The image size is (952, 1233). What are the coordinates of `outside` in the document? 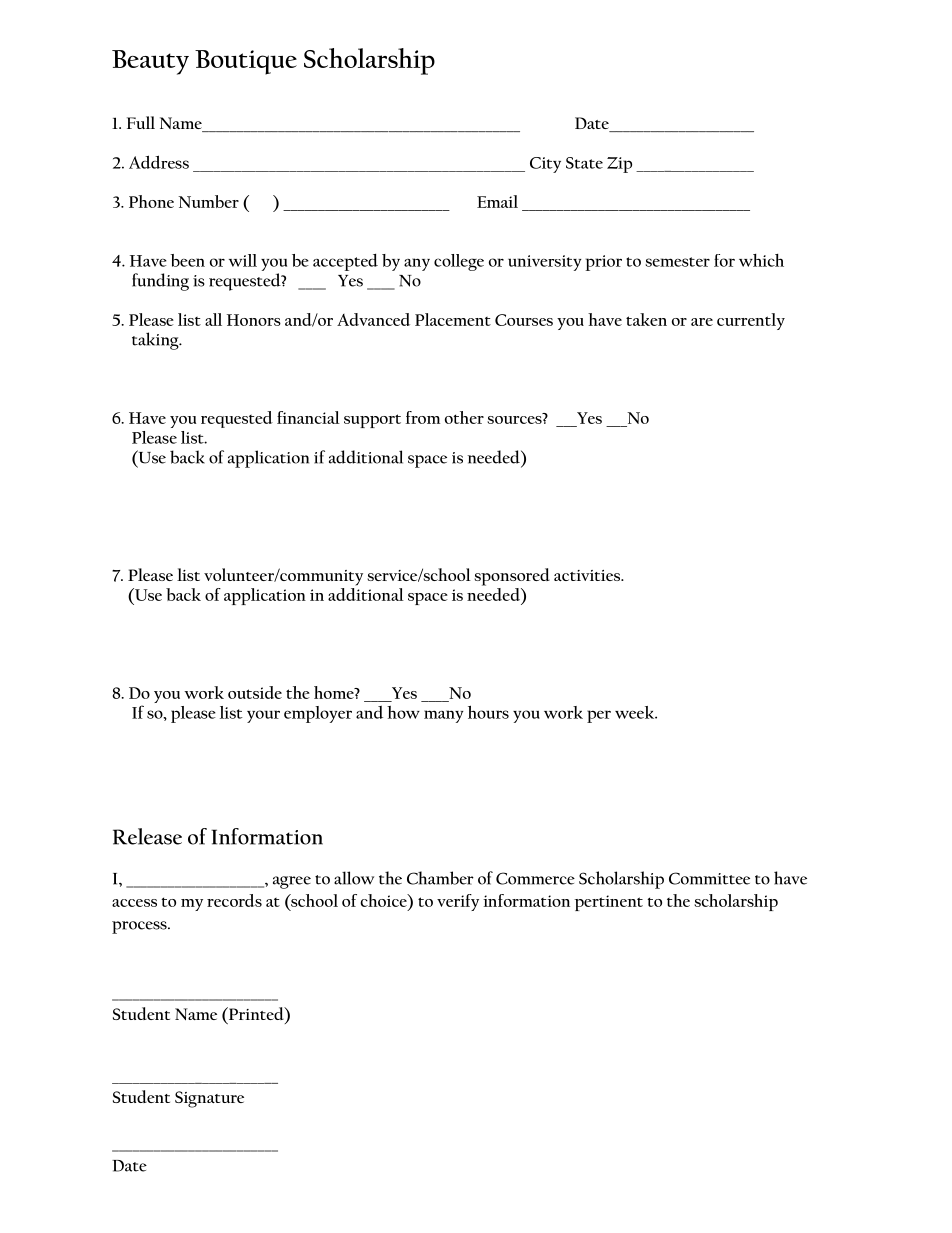 It's located at (255, 692).
